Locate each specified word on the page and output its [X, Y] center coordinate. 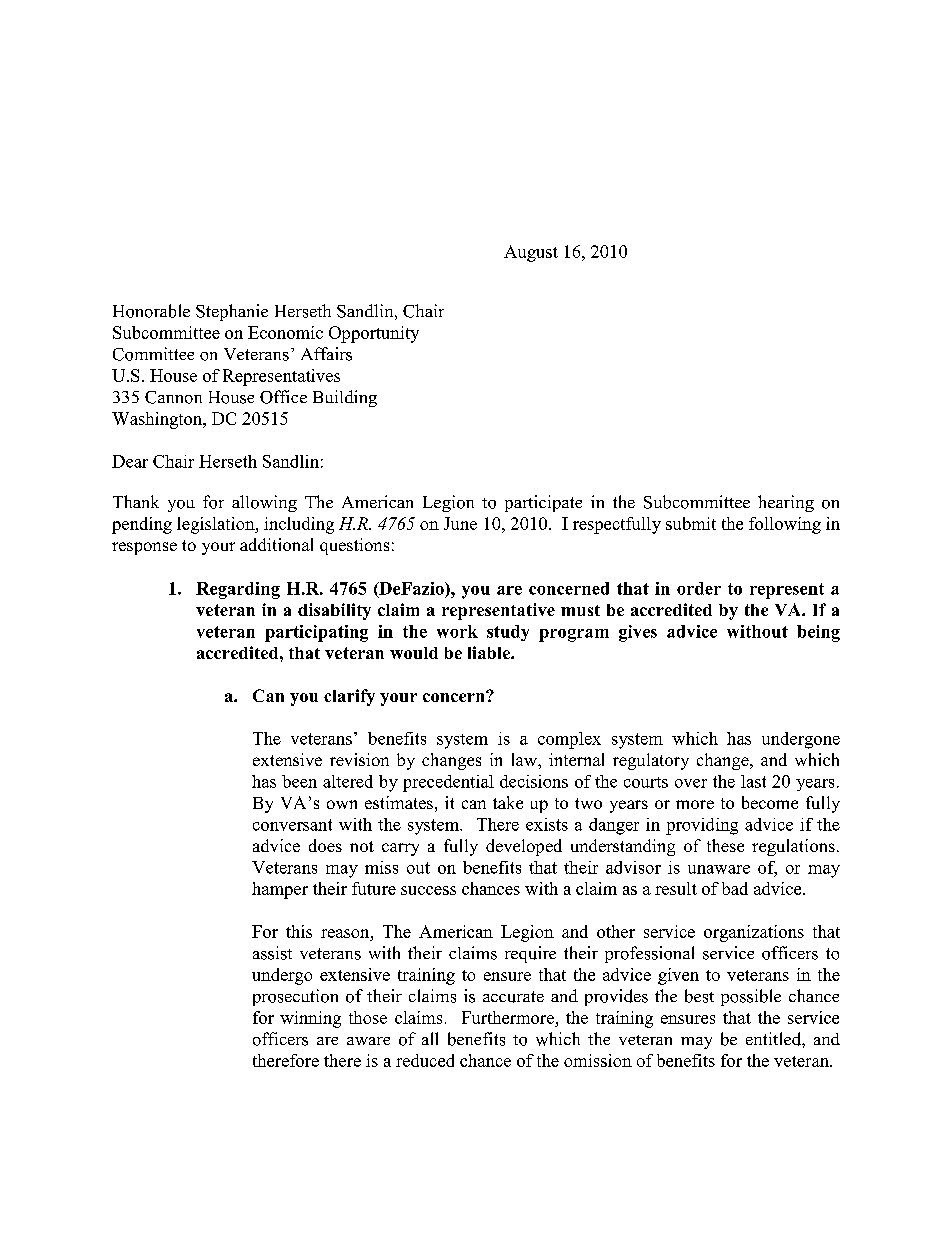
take [508, 802]
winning [310, 1019]
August [531, 253]
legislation [217, 525]
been [299, 781]
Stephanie [232, 312]
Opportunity [374, 334]
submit [691, 523]
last [753, 781]
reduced [425, 1060]
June [460, 523]
